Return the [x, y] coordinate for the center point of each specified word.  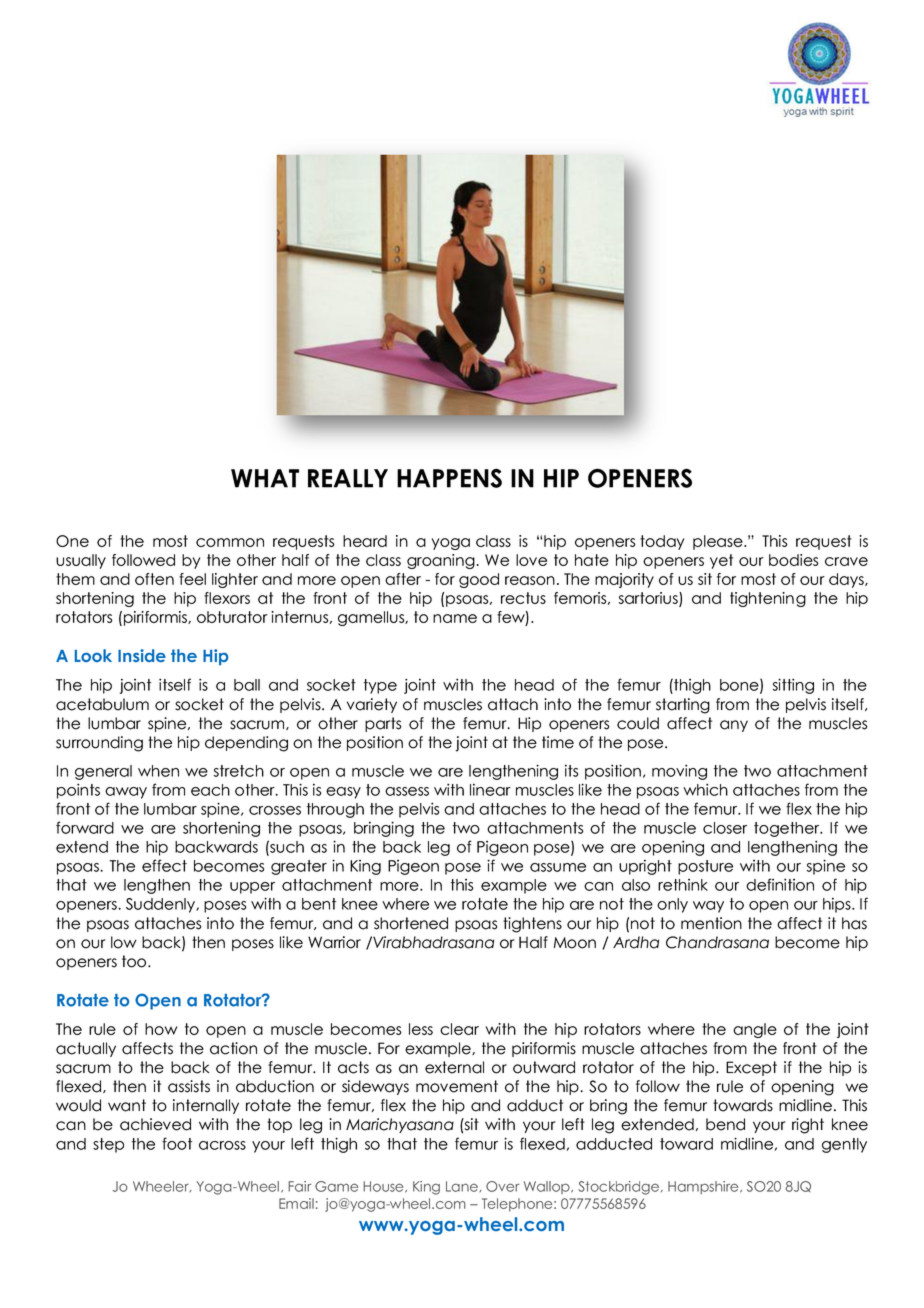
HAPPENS [449, 478]
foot [177, 1143]
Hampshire [704, 1187]
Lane [463, 1187]
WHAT [265, 478]
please [719, 542]
